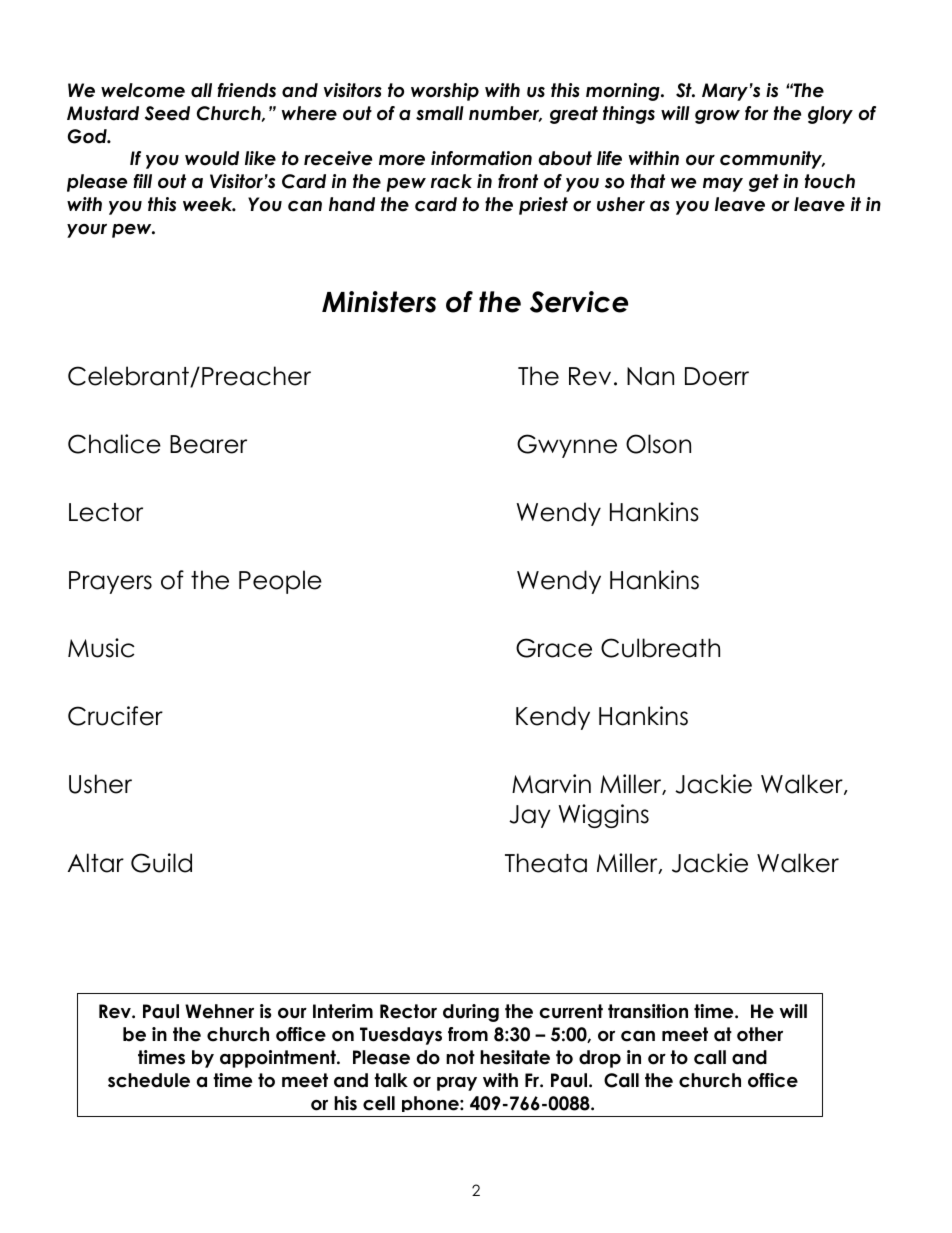 The height and width of the image is (1233, 952). Describe the element at coordinates (167, 113) in the image. I see `Seed` at that location.
